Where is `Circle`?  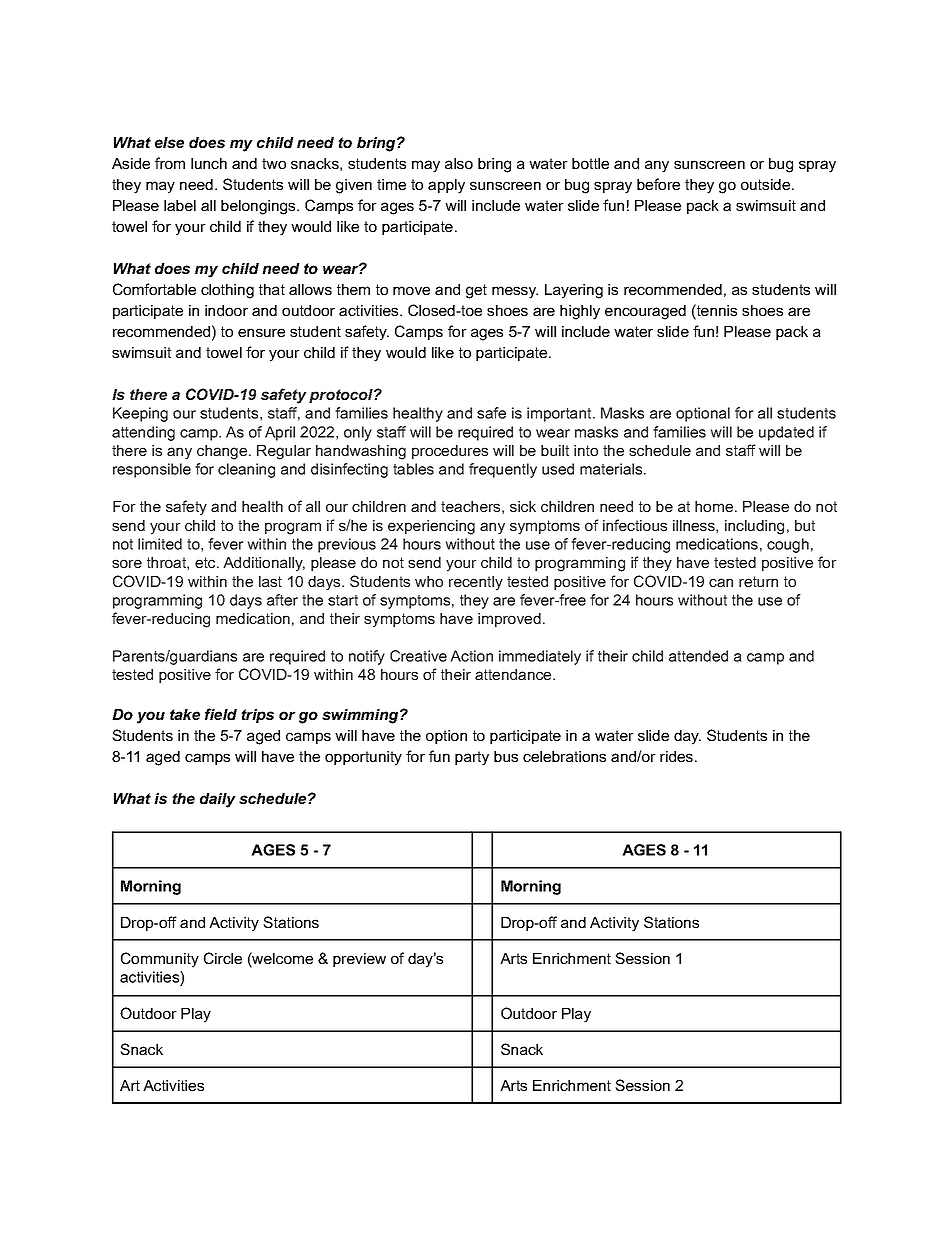
Circle is located at coordinates (223, 958).
